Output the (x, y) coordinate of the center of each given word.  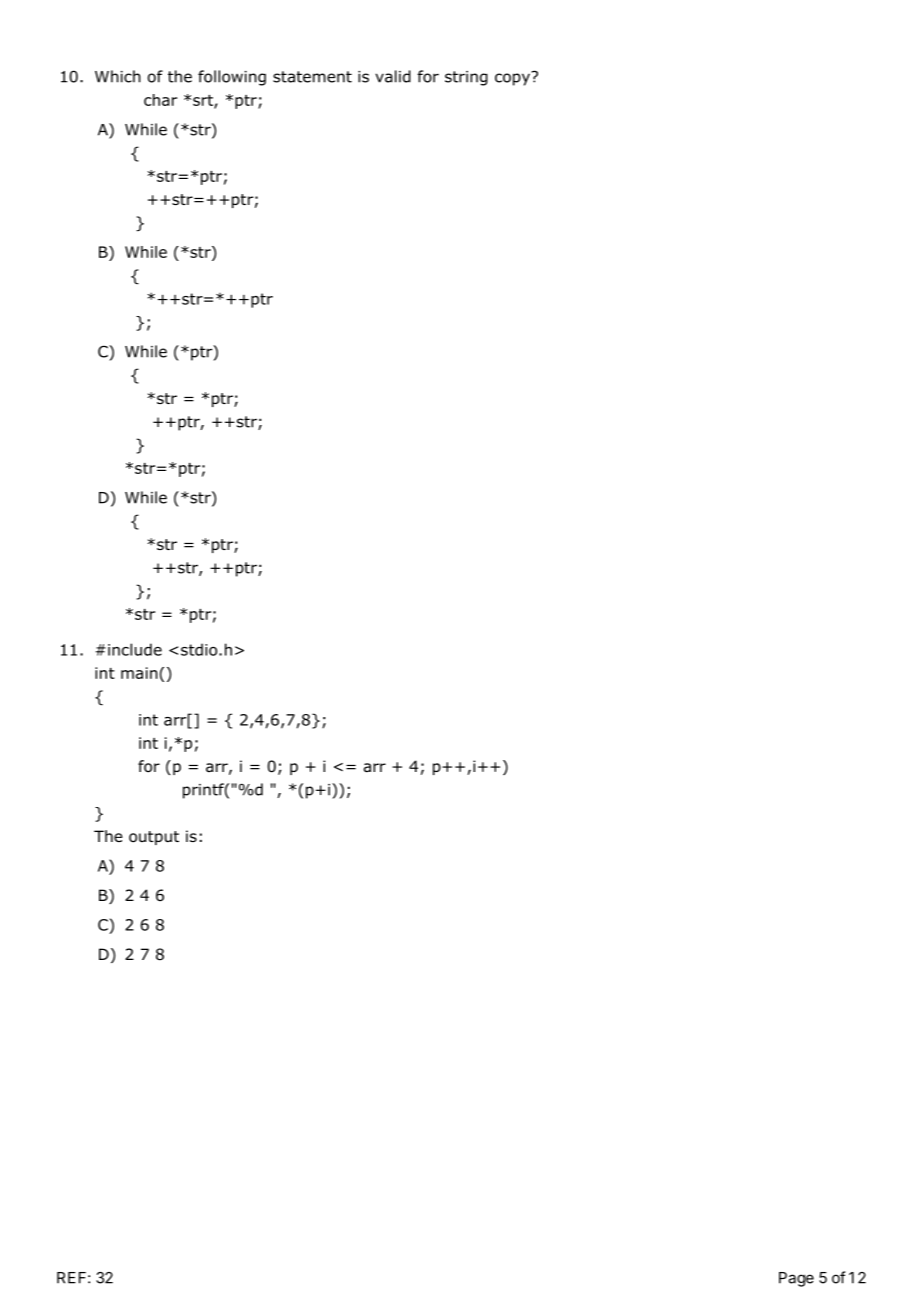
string (466, 78)
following (232, 78)
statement (312, 77)
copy (513, 78)
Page (796, 1279)
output (154, 838)
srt (204, 101)
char (160, 100)
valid (393, 76)
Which (118, 76)
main (139, 673)
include (135, 649)
